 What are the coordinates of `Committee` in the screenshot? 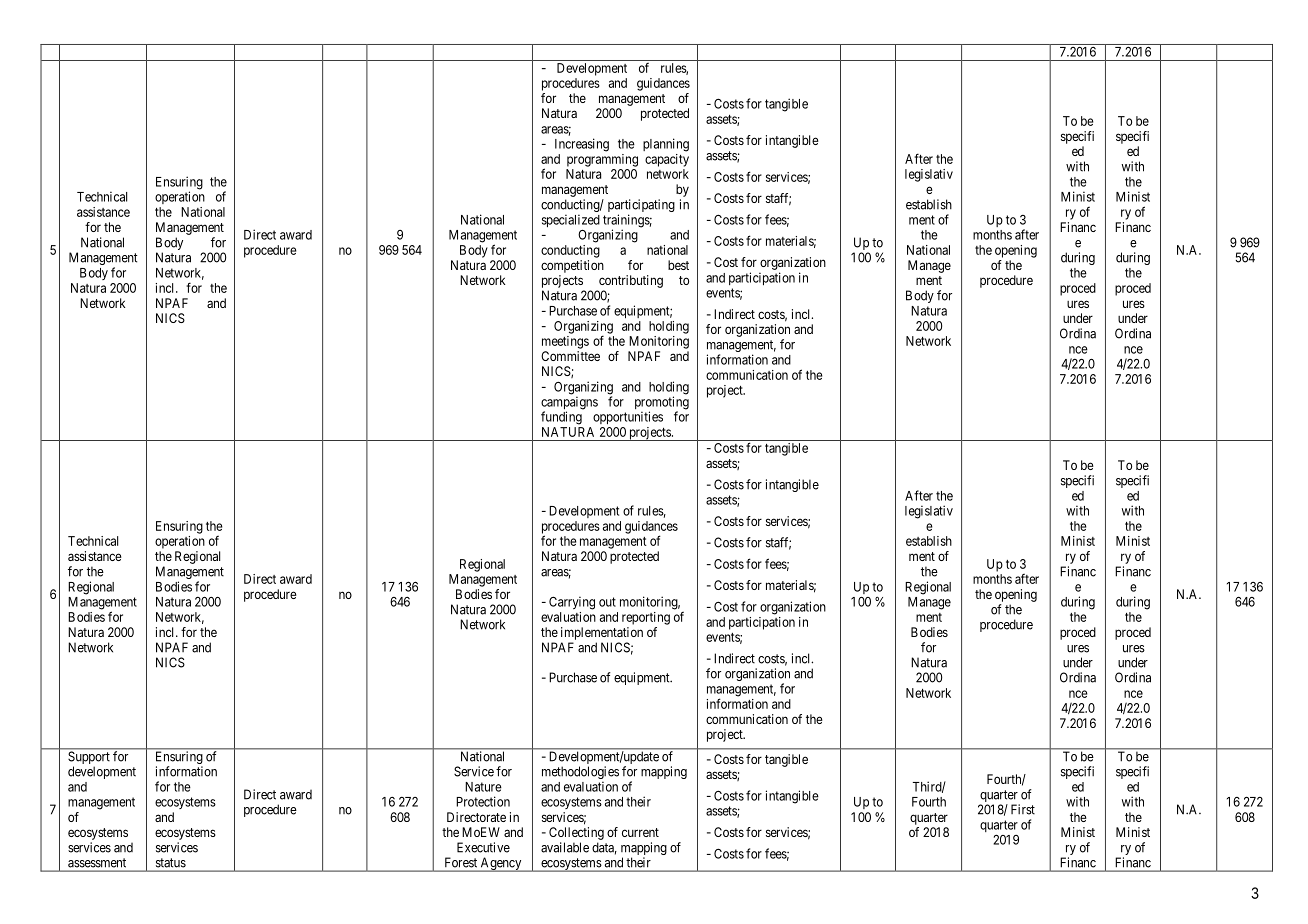 It's located at (570, 356).
